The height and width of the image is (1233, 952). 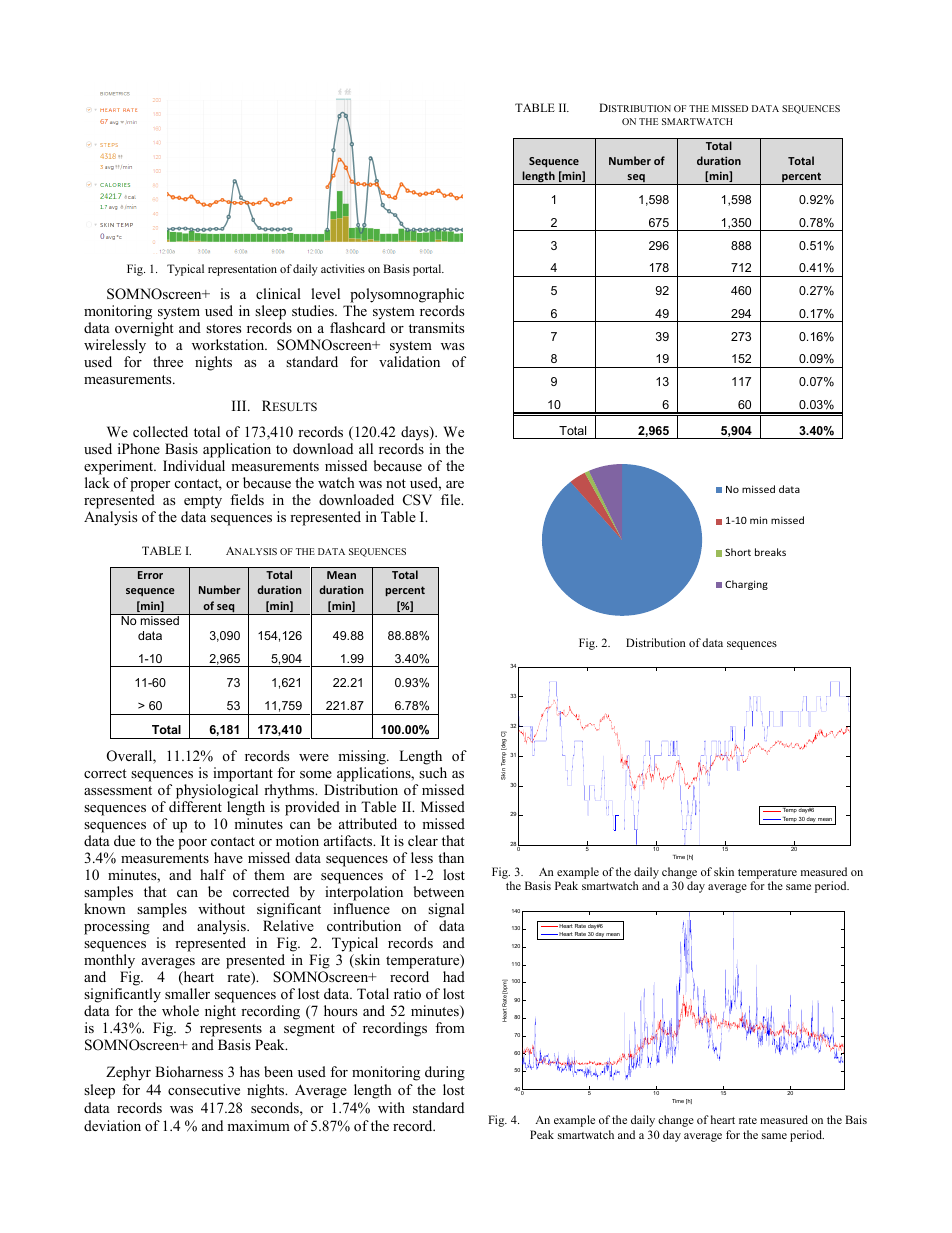 I want to click on empty, so click(x=203, y=504).
